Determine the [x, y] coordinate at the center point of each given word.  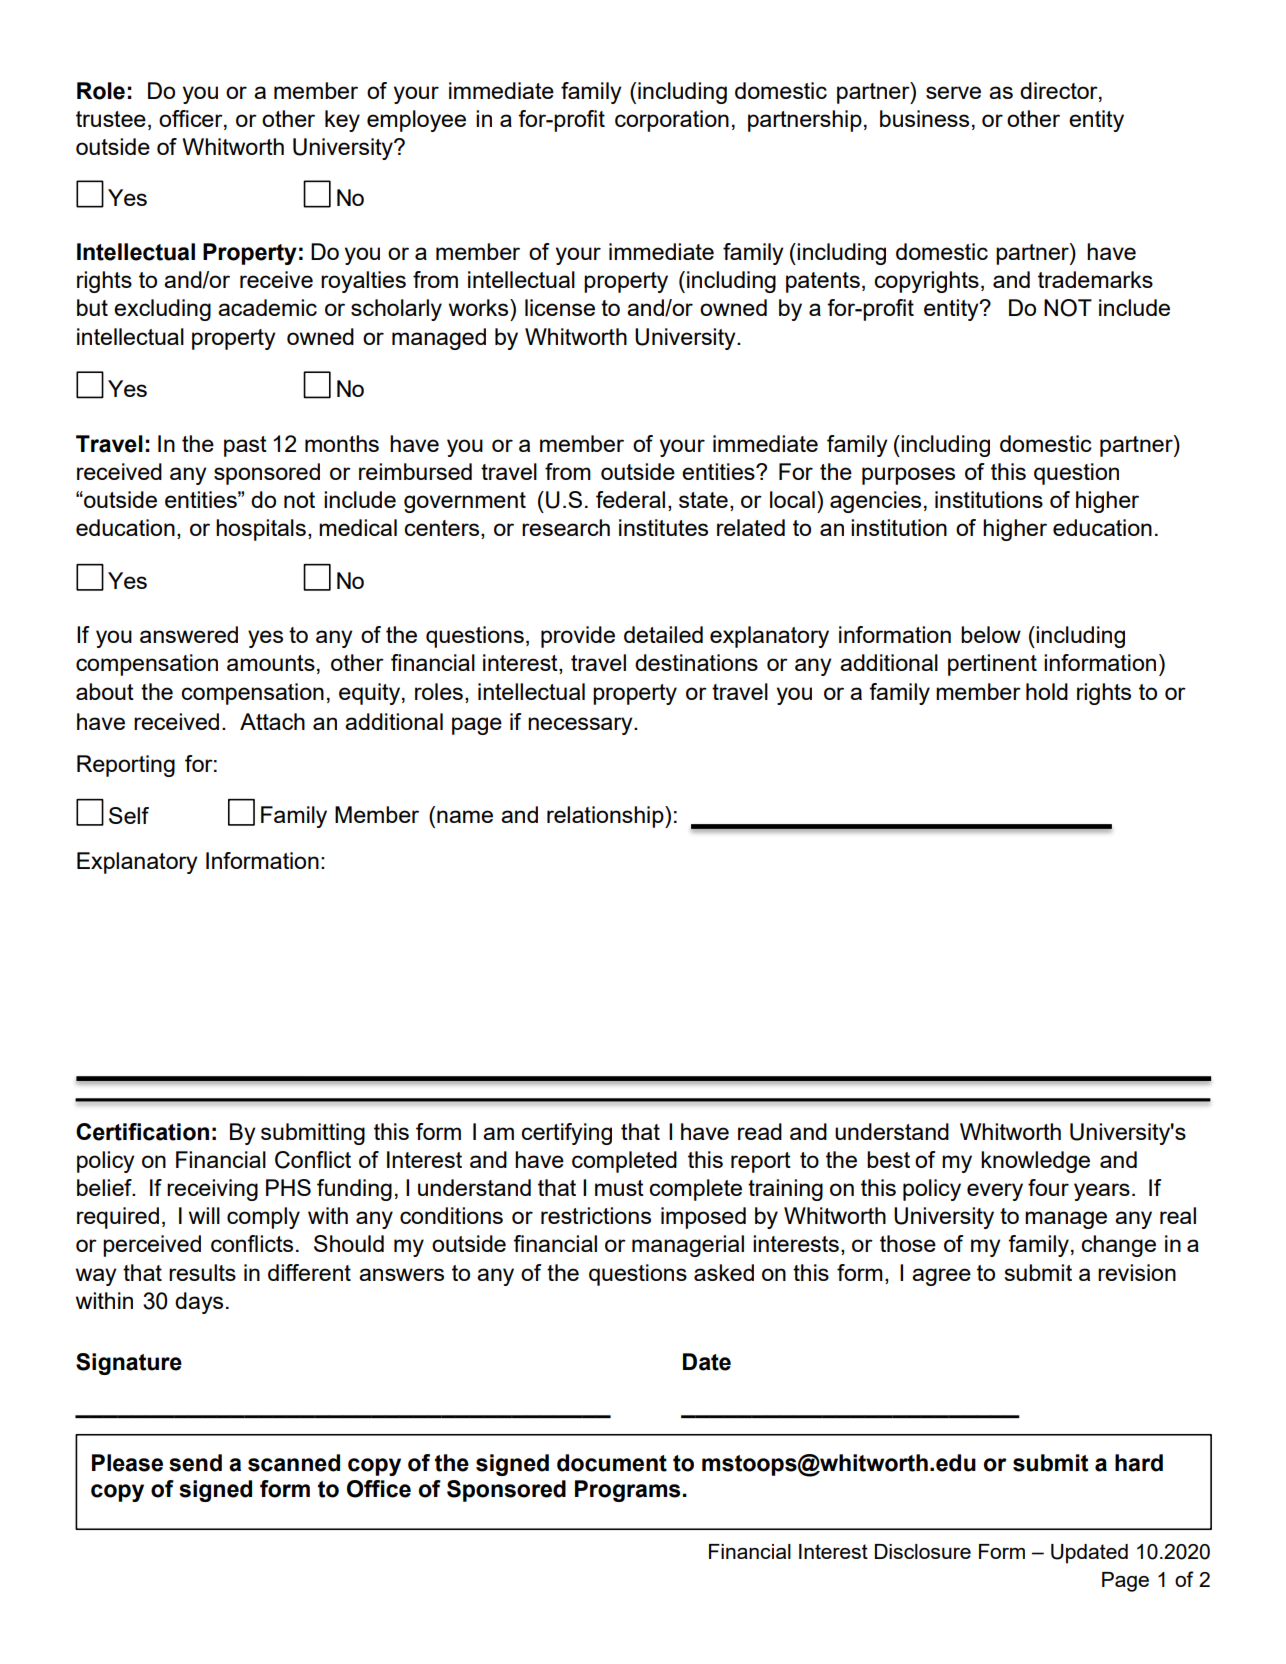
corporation [672, 121]
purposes [908, 476]
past [245, 446]
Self [129, 815]
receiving [212, 1190]
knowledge [1035, 1162]
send [195, 1463]
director [1060, 91]
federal [630, 499]
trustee [111, 119]
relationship [606, 817]
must [619, 1188]
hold [1047, 691]
